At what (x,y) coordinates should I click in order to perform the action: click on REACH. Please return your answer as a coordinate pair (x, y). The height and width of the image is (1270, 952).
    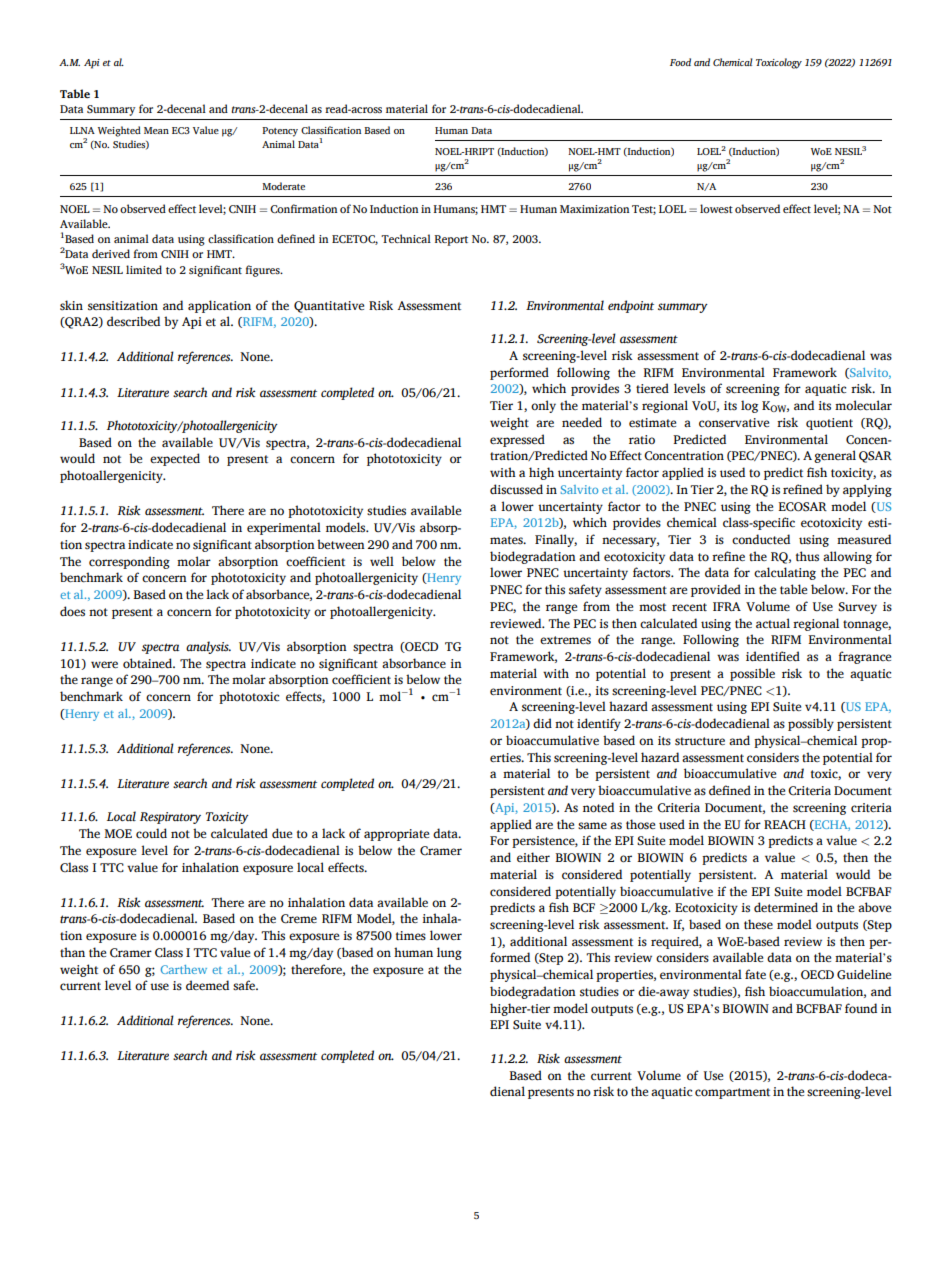
    Looking at the image, I should click on (785, 825).
